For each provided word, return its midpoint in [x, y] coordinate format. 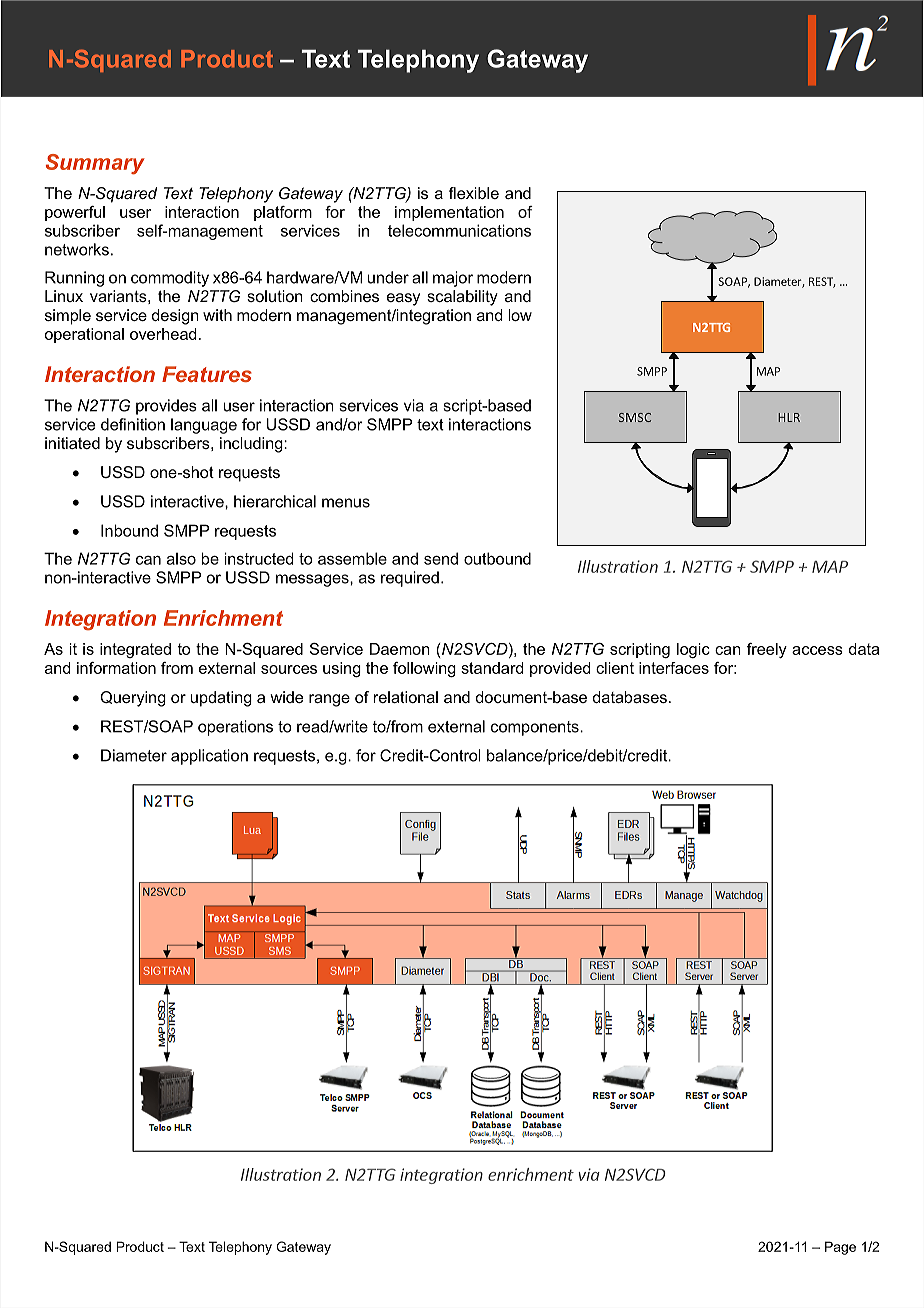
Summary [95, 164]
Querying [133, 699]
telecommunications [459, 230]
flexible [474, 193]
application [209, 757]
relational [406, 697]
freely [767, 650]
